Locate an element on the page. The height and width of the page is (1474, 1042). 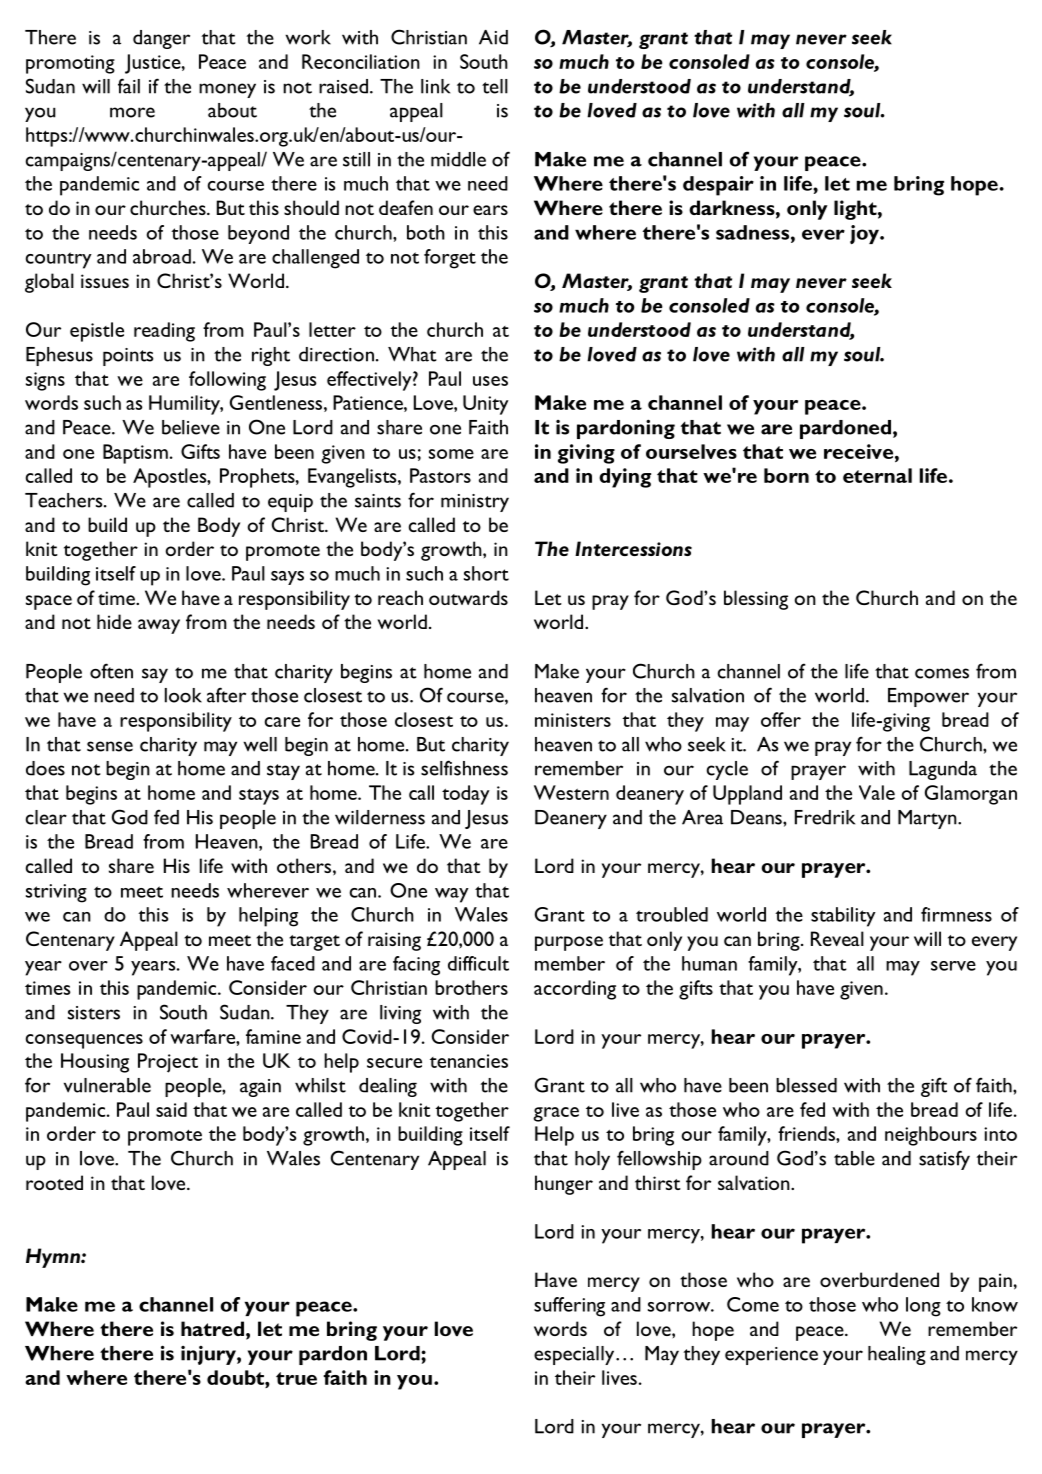
ministers is located at coordinates (573, 720).
